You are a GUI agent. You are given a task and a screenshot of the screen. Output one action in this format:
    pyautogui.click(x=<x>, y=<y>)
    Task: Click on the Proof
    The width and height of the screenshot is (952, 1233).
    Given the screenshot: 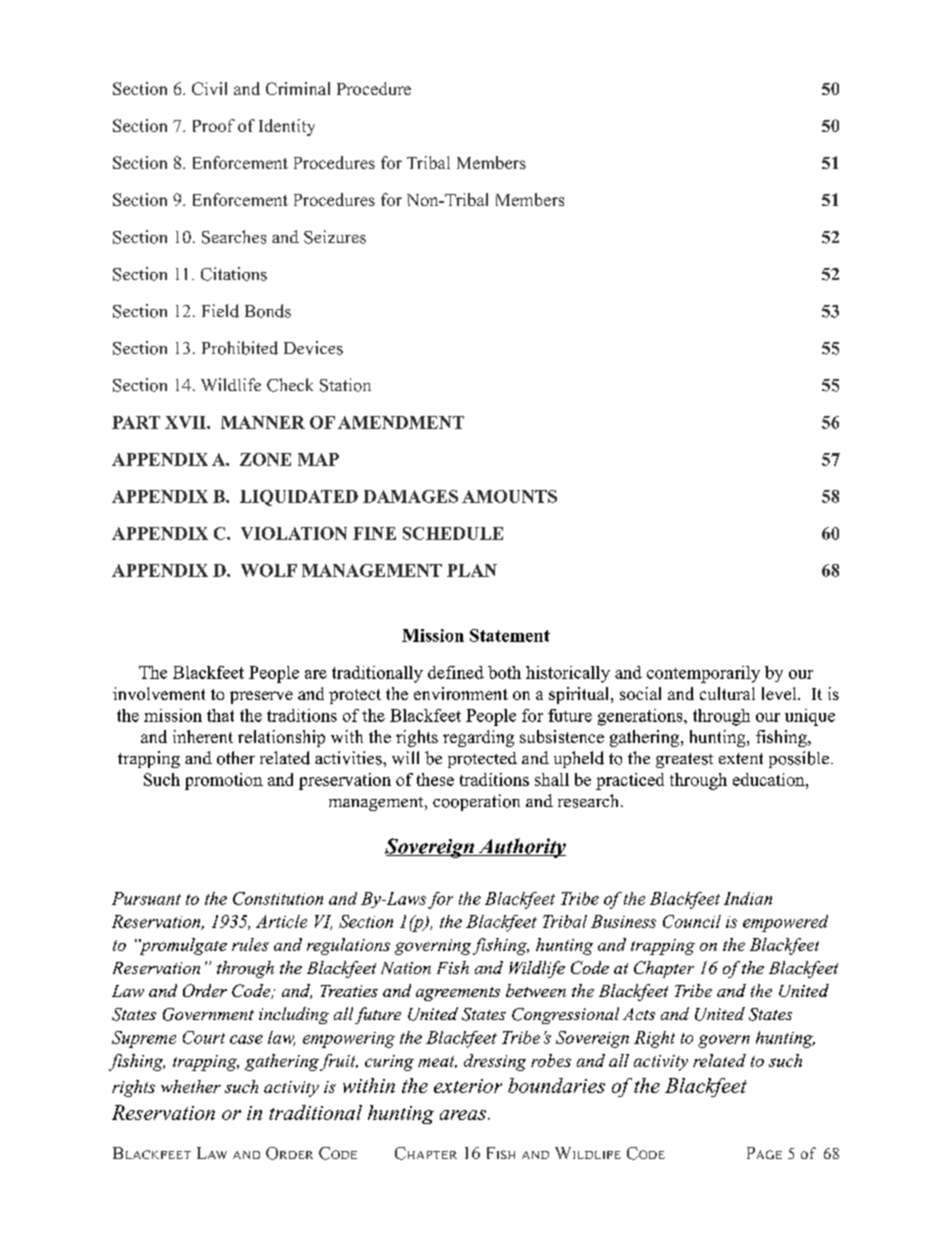 What is the action you would take?
    pyautogui.click(x=214, y=125)
